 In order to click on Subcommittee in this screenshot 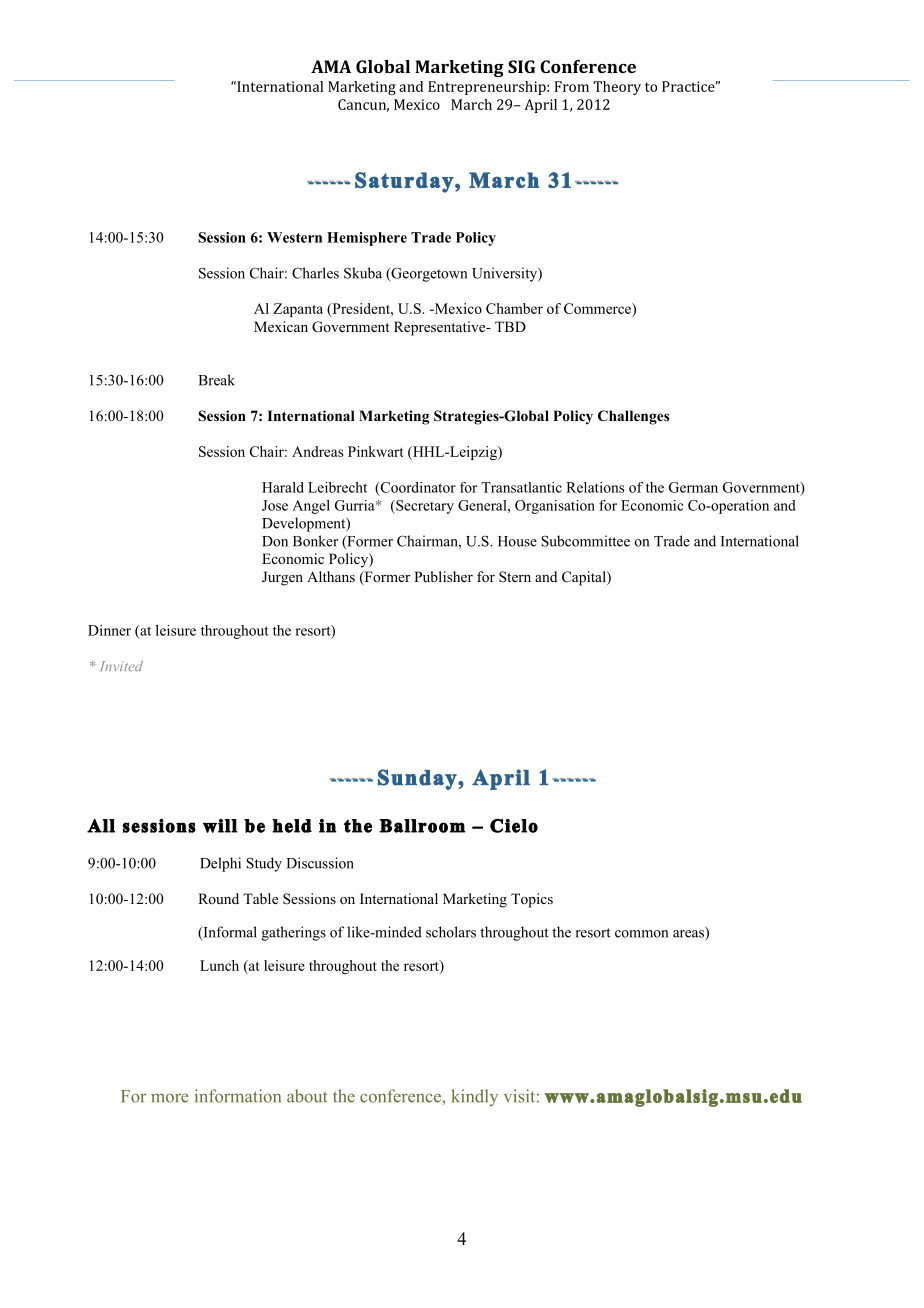, I will do `click(585, 541)`.
